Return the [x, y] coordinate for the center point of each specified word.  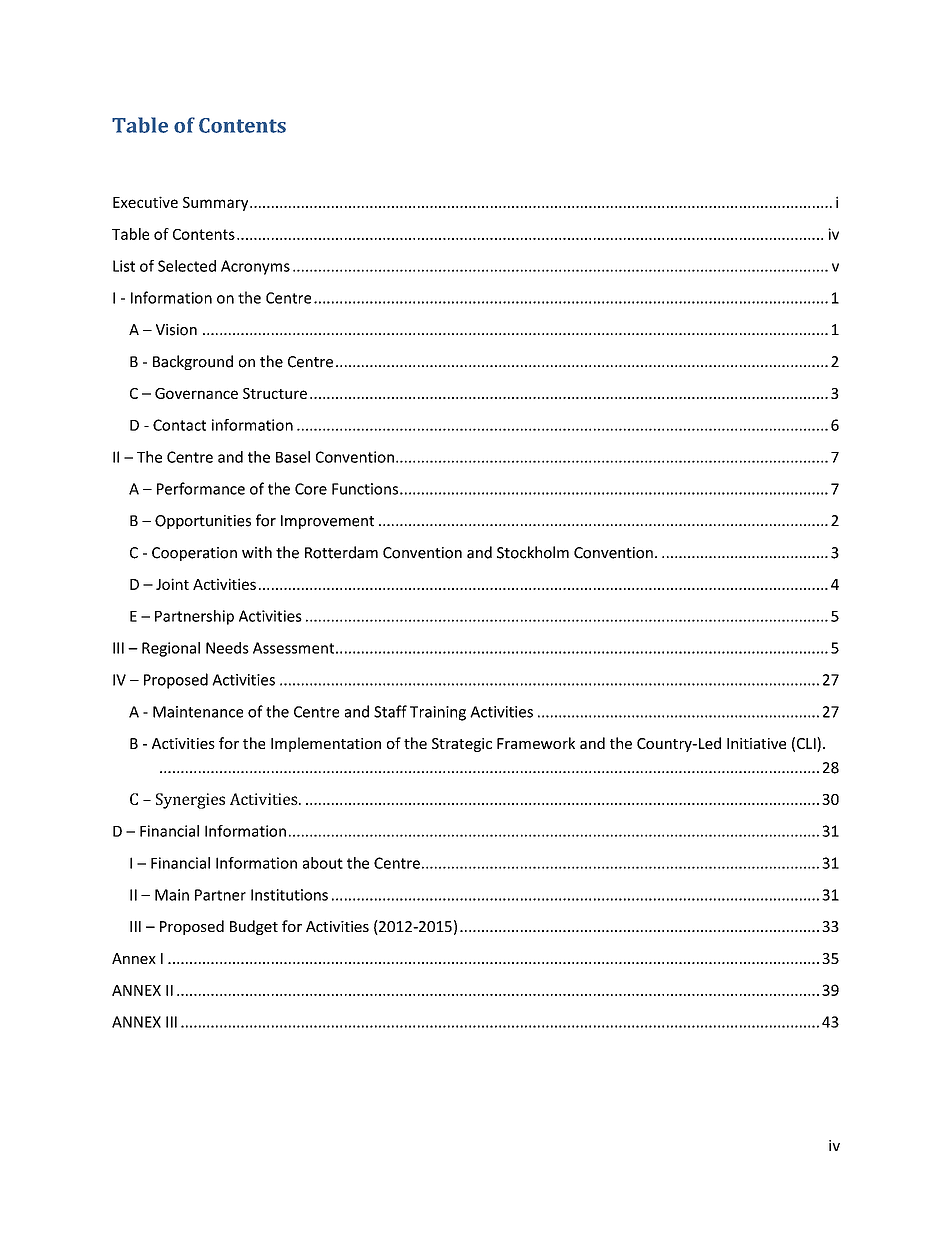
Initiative [756, 743]
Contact [179, 425]
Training [438, 713]
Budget [254, 927]
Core [311, 489]
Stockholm [533, 552]
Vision [176, 330]
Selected [187, 266]
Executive [145, 202]
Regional [171, 649]
